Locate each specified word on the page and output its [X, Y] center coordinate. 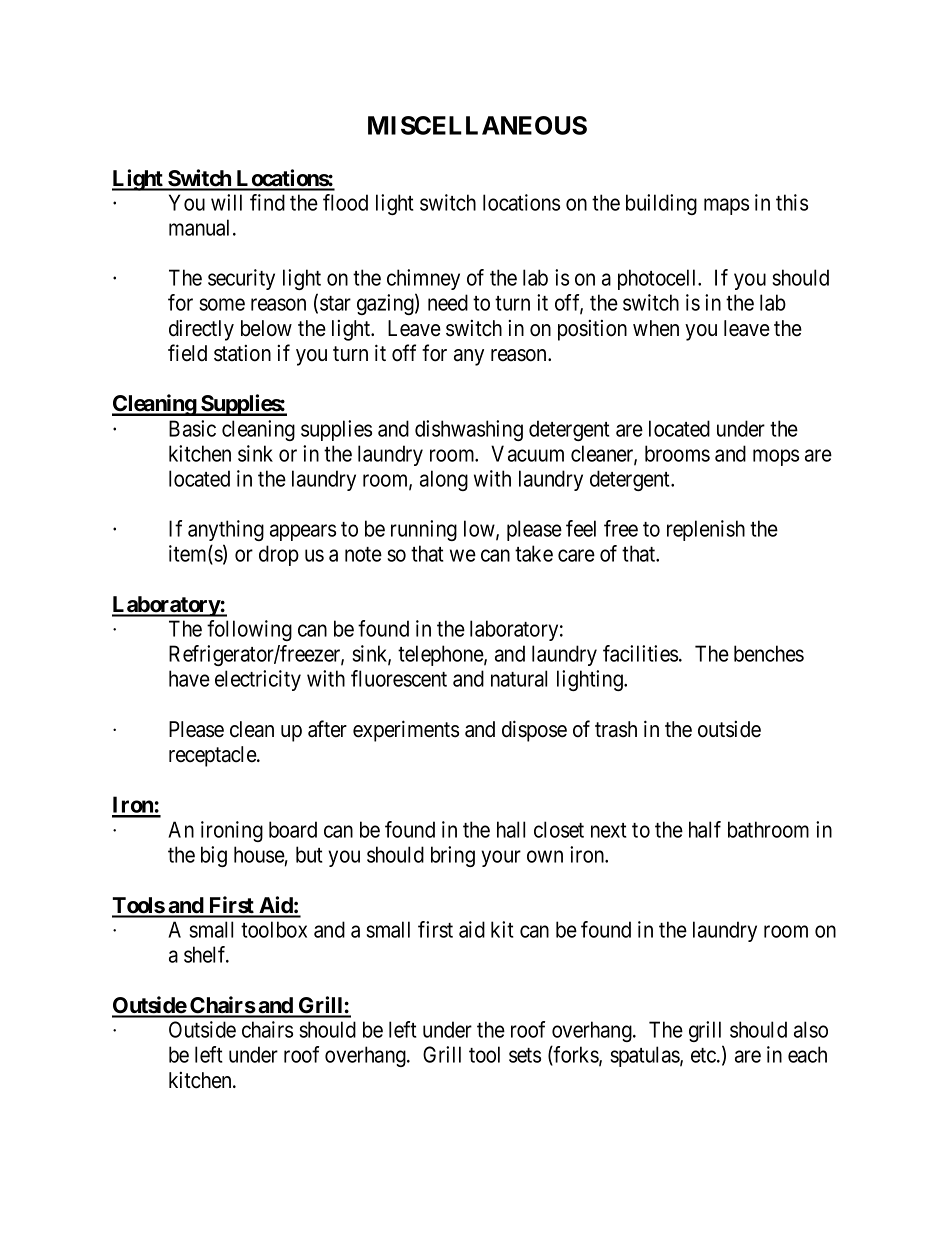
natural [519, 678]
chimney [423, 279]
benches [769, 653]
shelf [206, 954]
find [267, 202]
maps [726, 206]
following [249, 630]
